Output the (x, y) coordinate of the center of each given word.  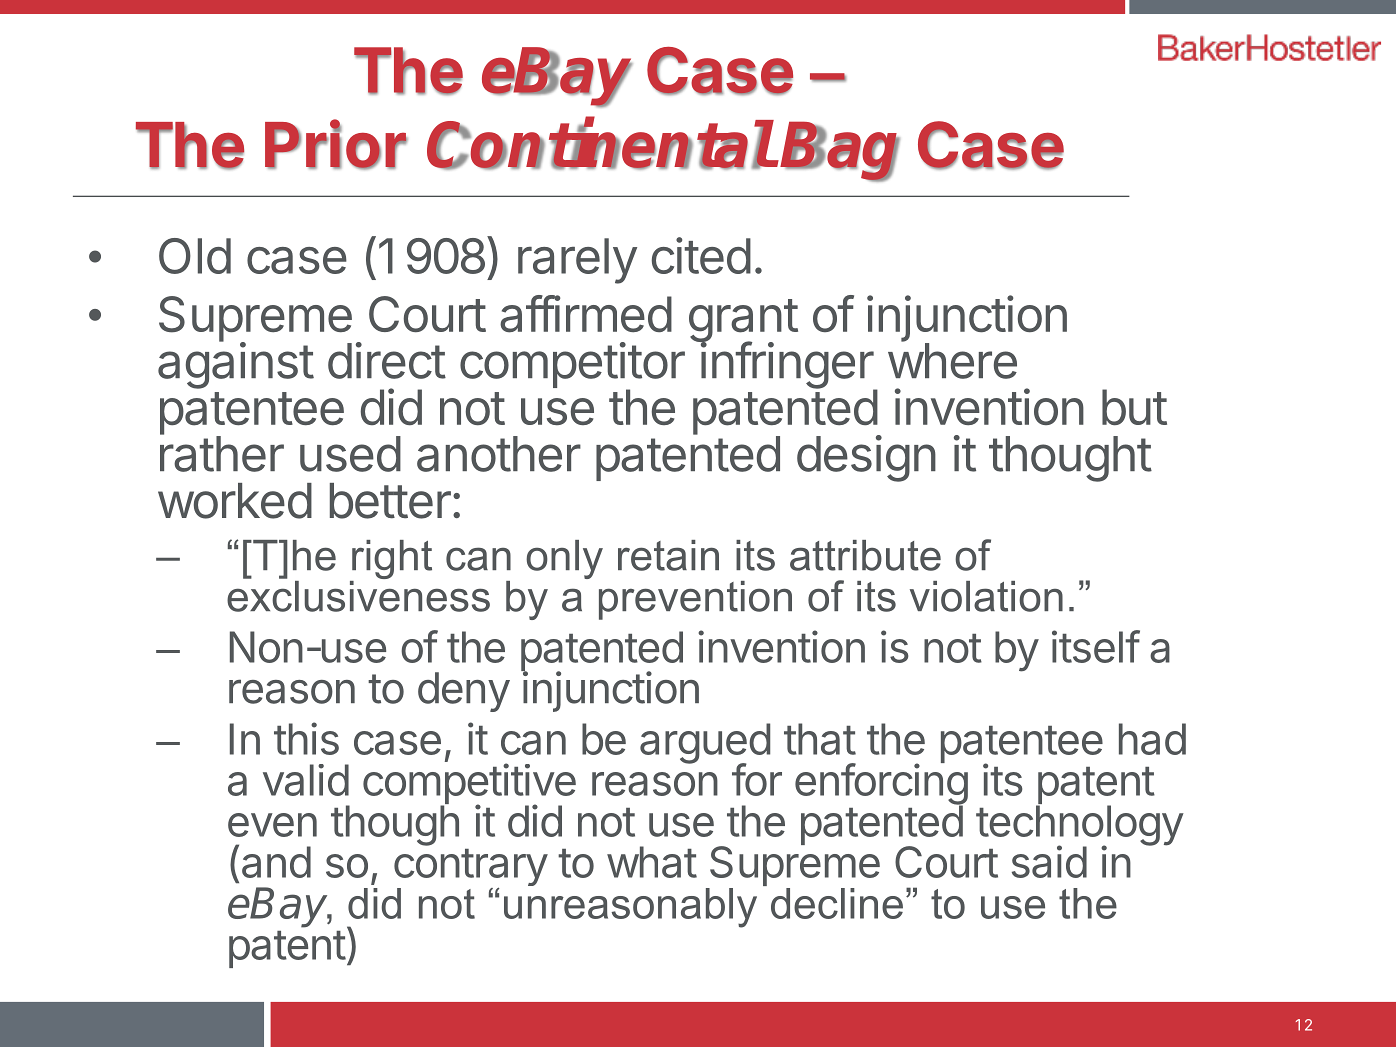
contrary (471, 869)
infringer (786, 366)
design (866, 458)
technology (1080, 825)
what (652, 862)
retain (668, 555)
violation (986, 596)
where (952, 360)
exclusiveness (358, 595)
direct (387, 360)
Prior (336, 144)
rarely (577, 261)
